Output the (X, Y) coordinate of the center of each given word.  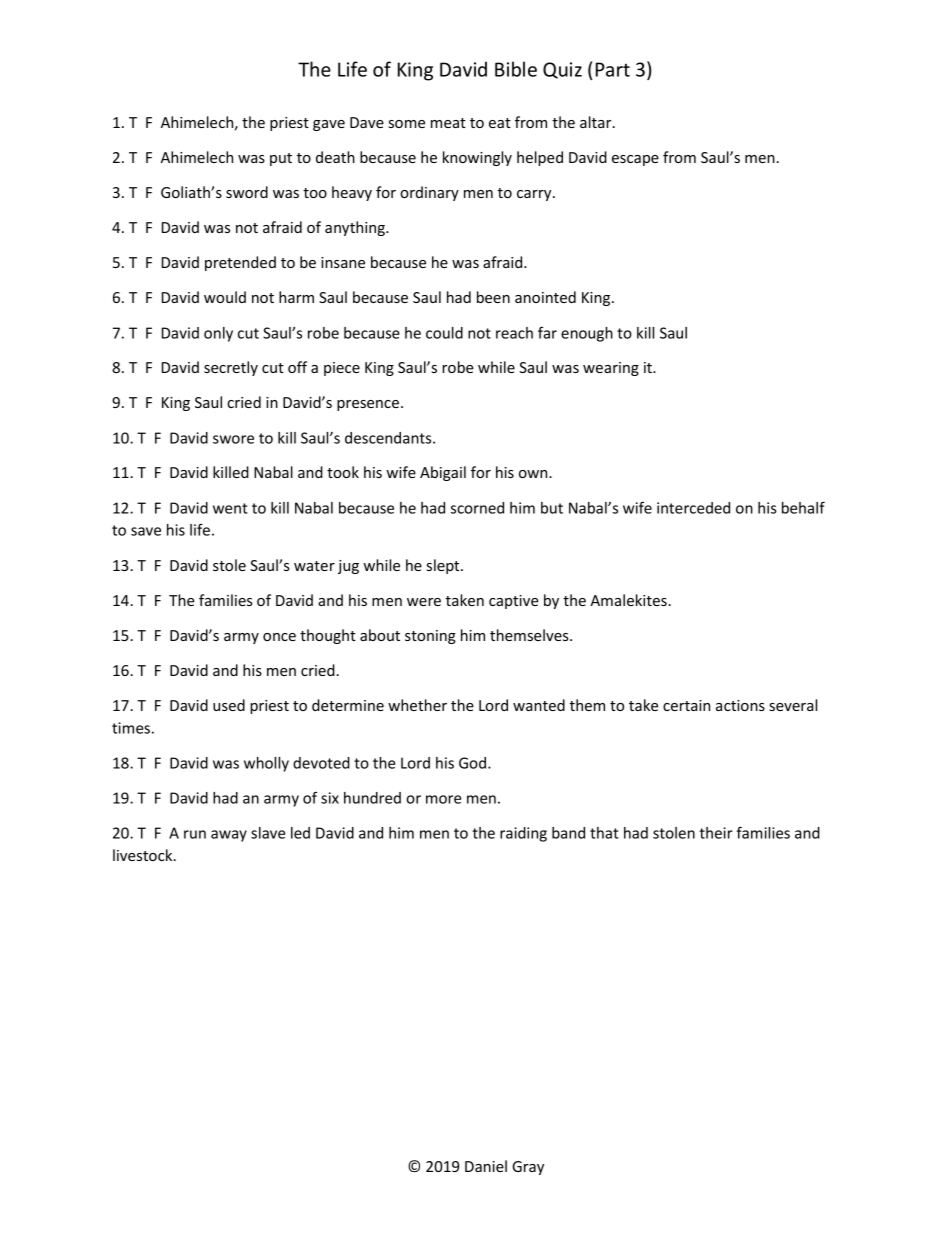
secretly (231, 368)
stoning (430, 637)
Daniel (486, 1166)
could (444, 333)
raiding (523, 834)
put (281, 159)
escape (635, 160)
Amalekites (628, 600)
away (229, 836)
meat (448, 123)
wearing (611, 369)
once (279, 637)
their (716, 833)
